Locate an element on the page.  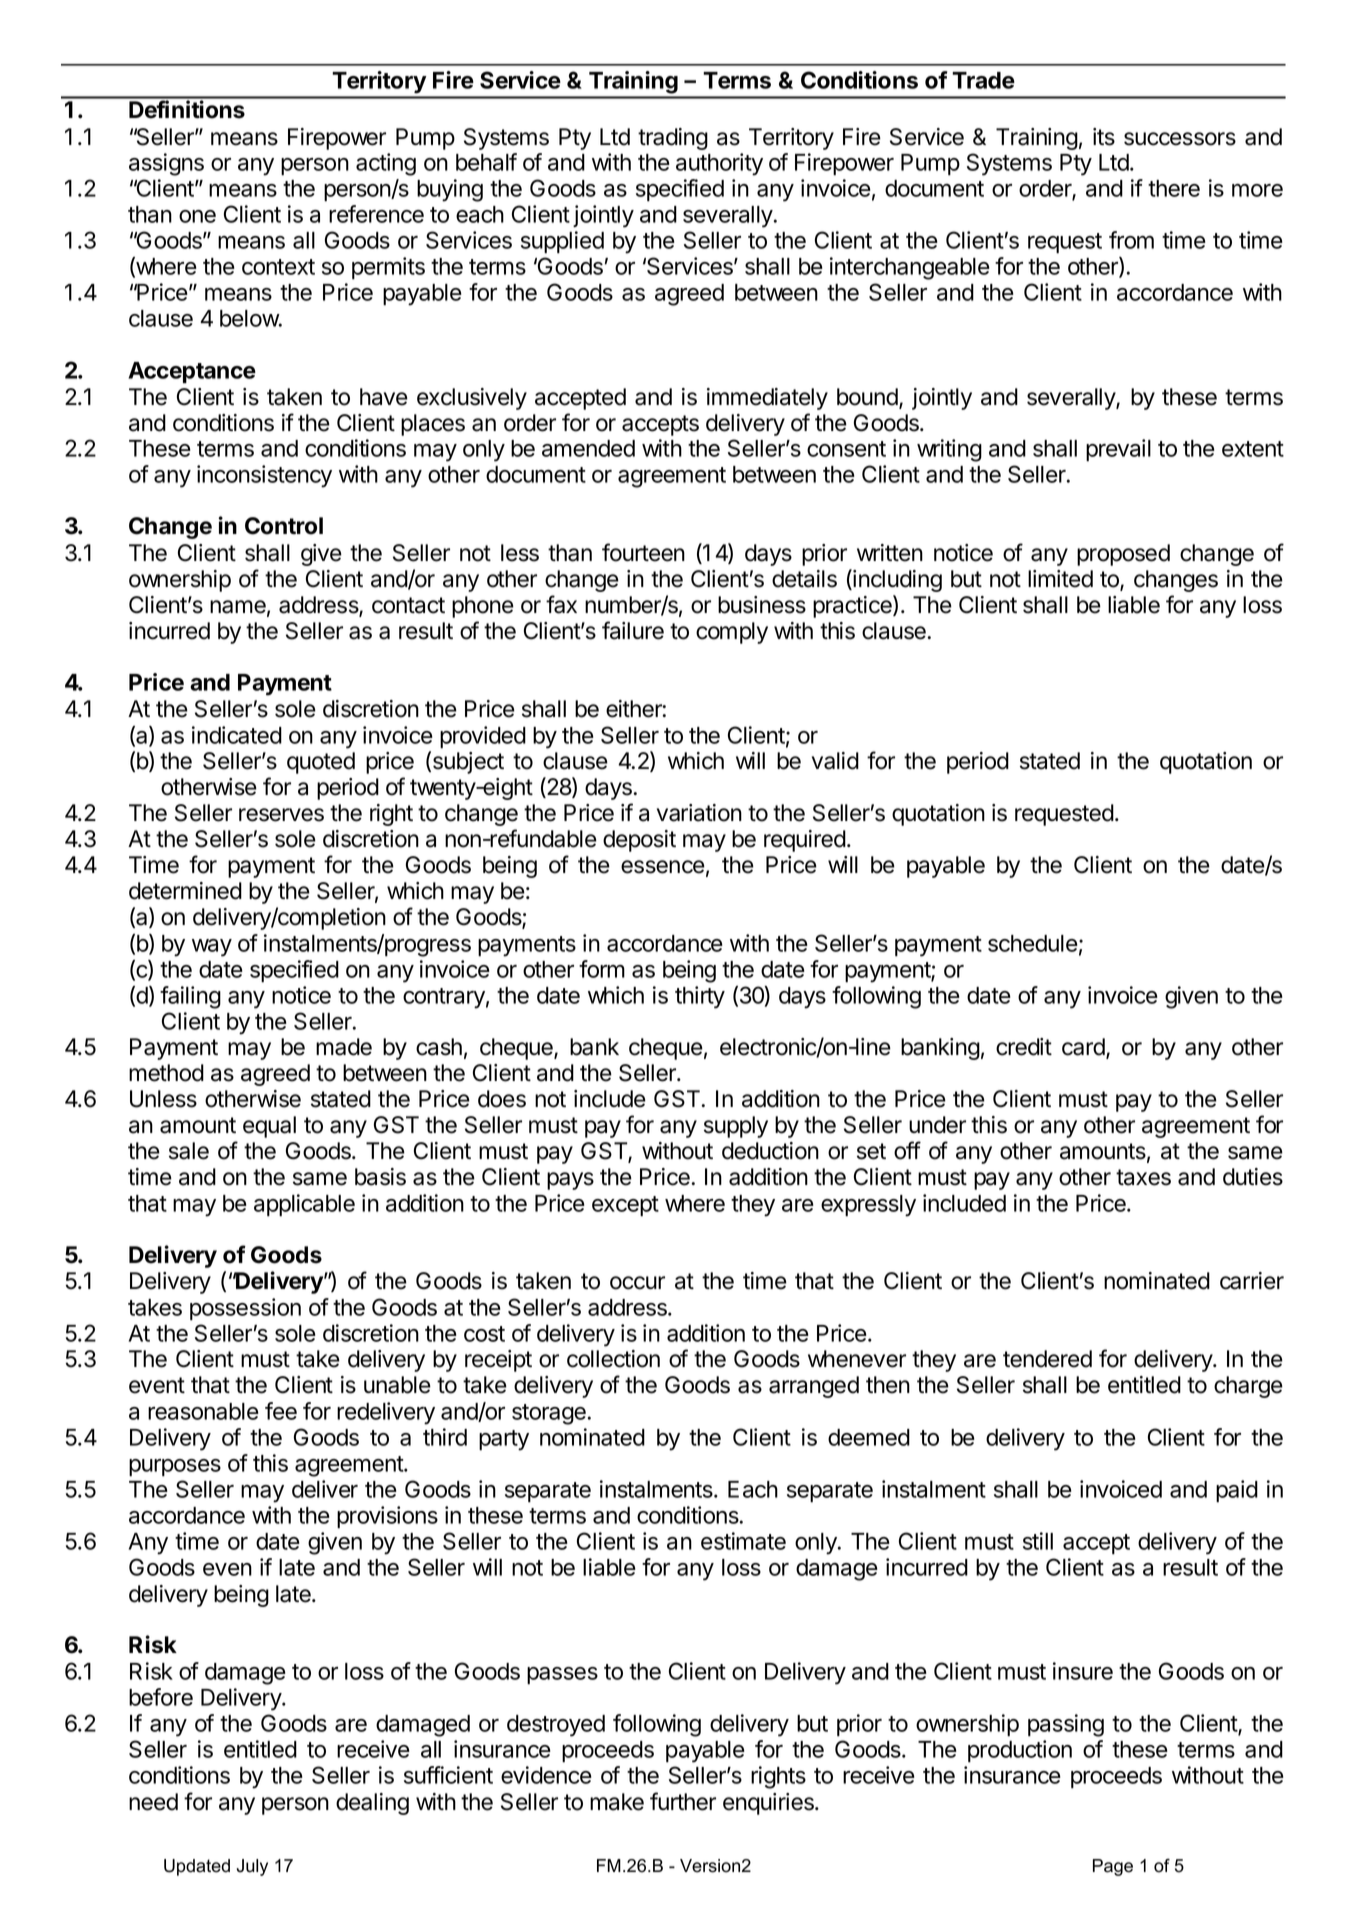
way is located at coordinates (212, 948).
